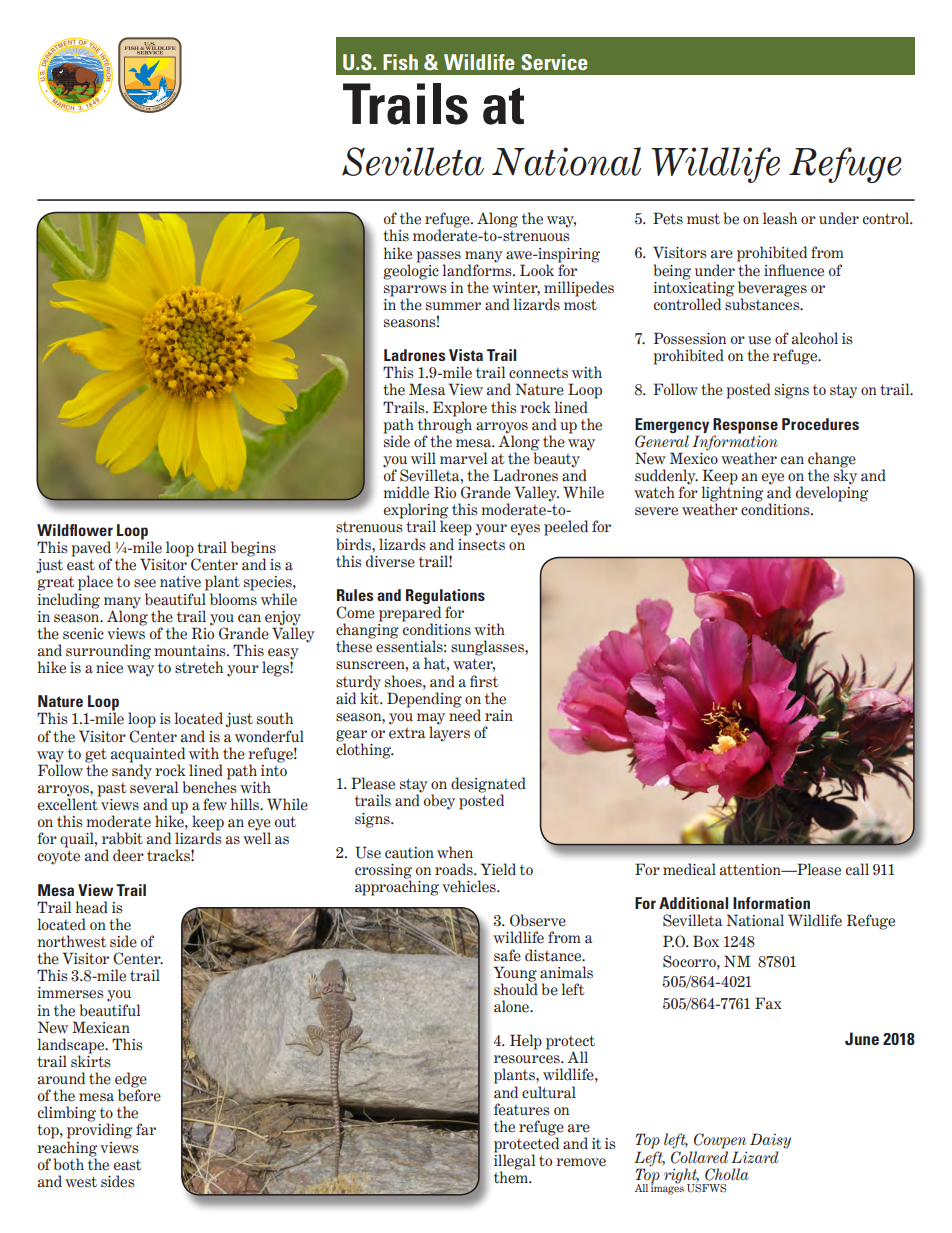 The height and width of the document is (1233, 952). Describe the element at coordinates (75, 530) in the document. I see `Wildflower` at that location.
